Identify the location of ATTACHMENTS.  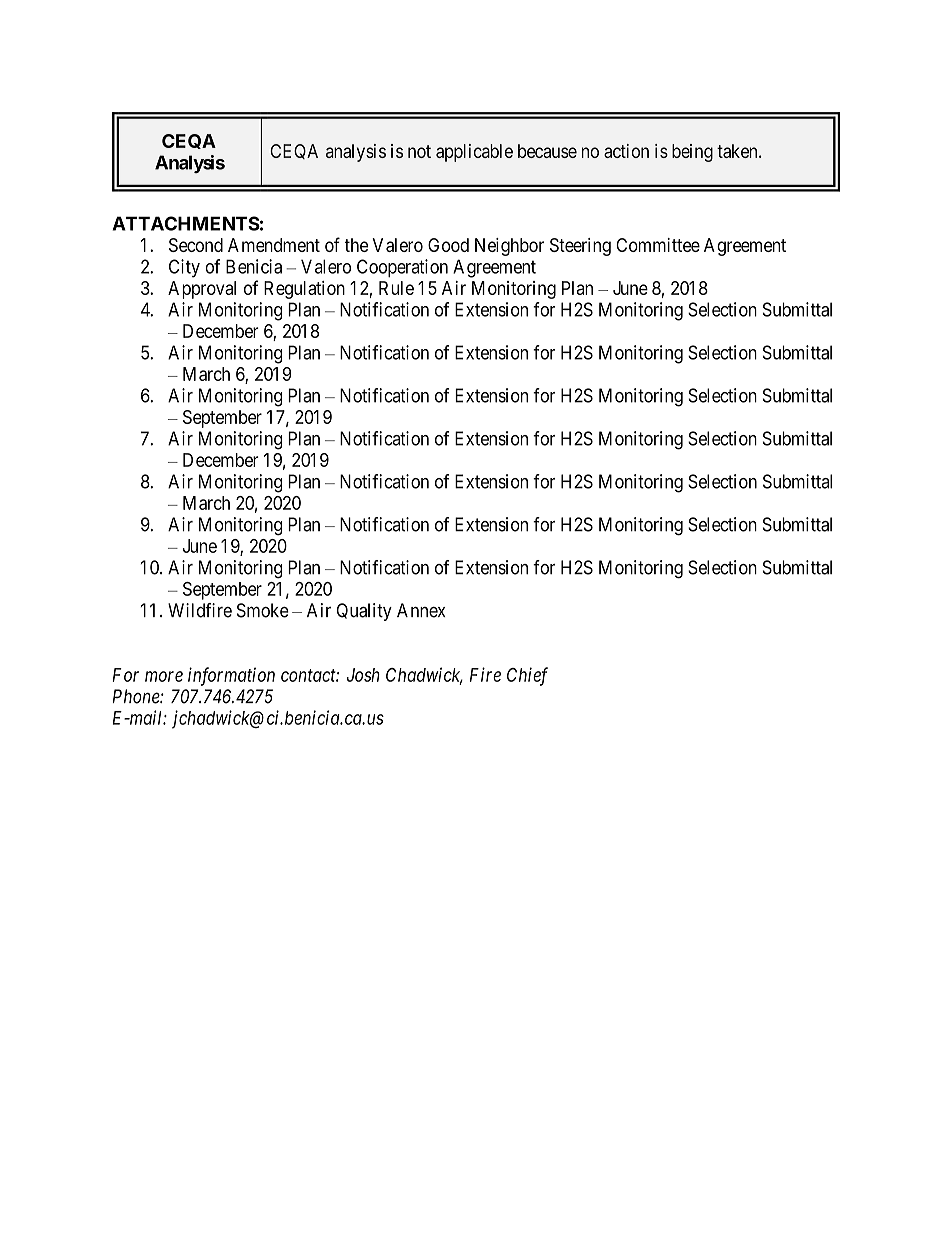
(186, 223).
